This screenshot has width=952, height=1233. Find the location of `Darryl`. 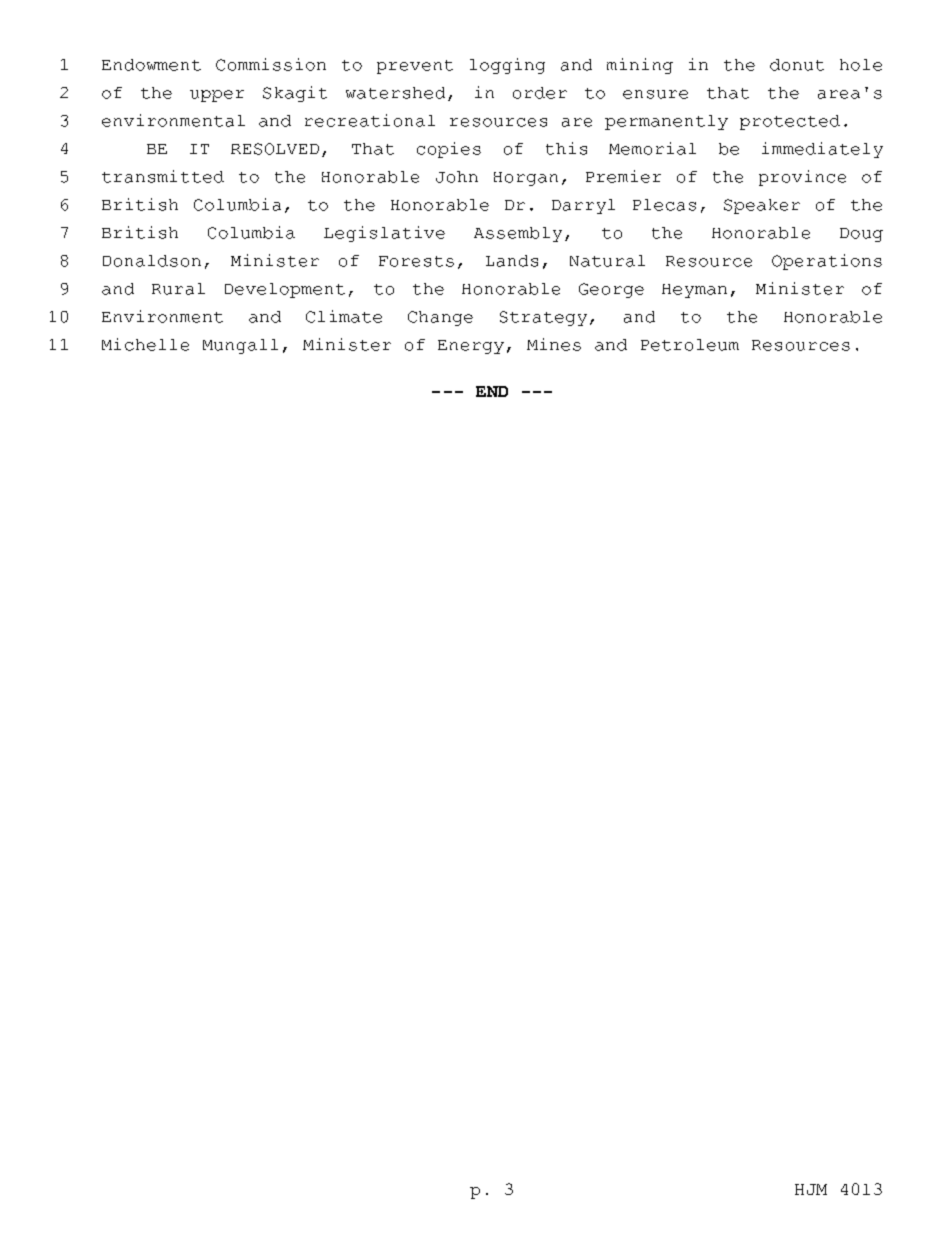

Darryl is located at coordinates (583, 206).
